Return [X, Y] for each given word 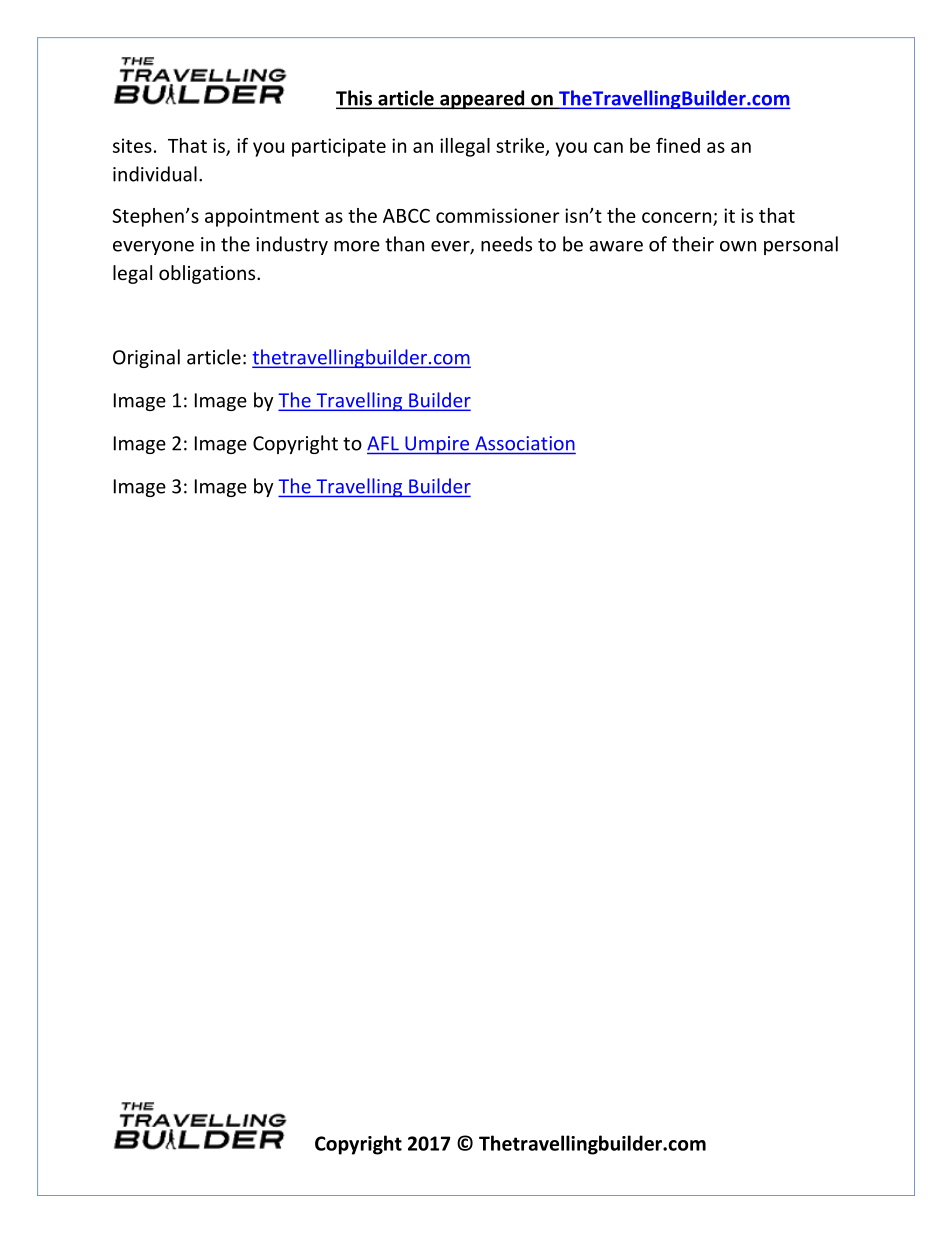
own [738, 246]
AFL [383, 443]
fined [678, 145]
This [355, 99]
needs [506, 244]
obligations [208, 274]
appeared [482, 100]
